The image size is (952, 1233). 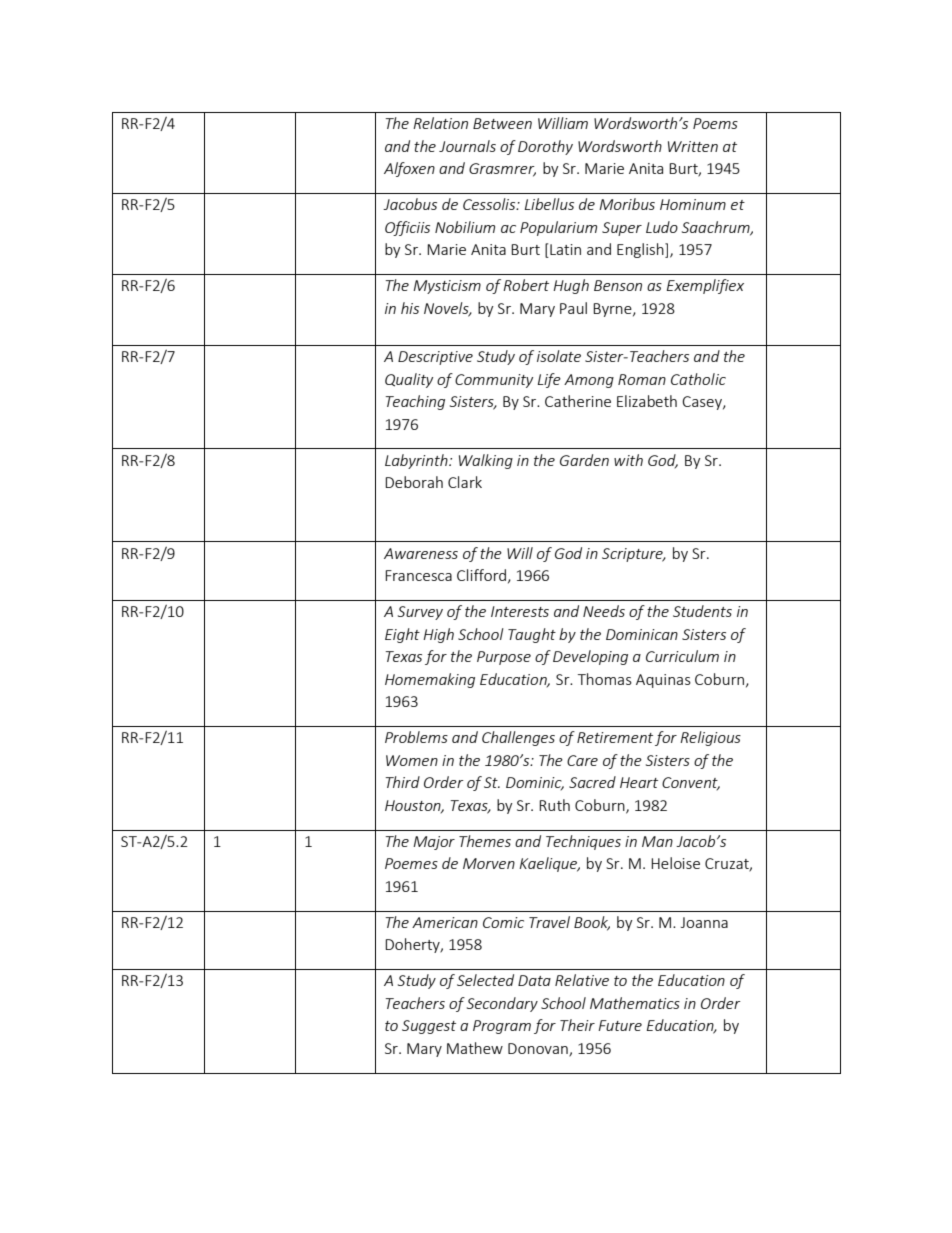 What do you see at coordinates (418, 575) in the page?
I see `Francesca` at bounding box center [418, 575].
